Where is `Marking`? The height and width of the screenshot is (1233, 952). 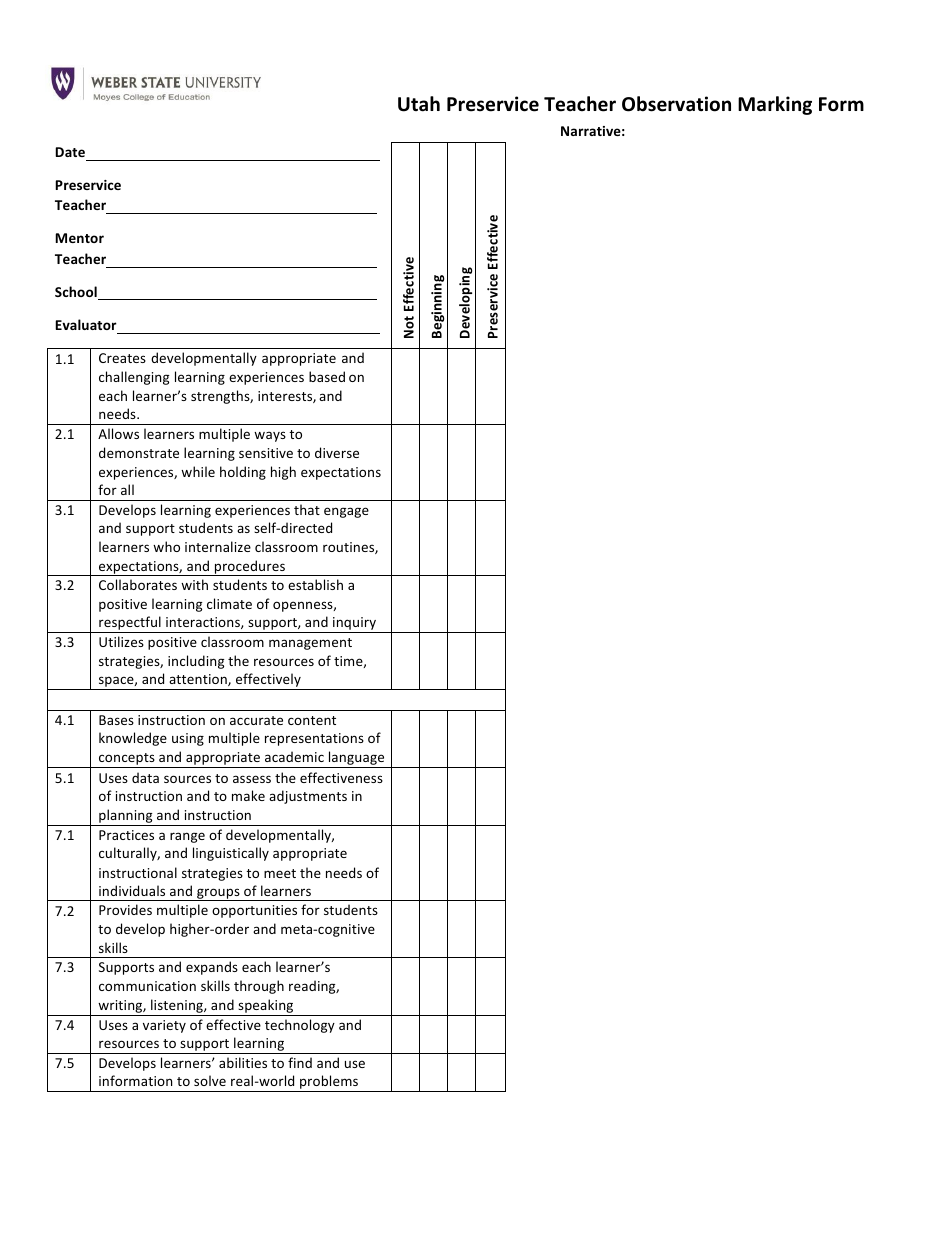
Marking is located at coordinates (775, 105).
